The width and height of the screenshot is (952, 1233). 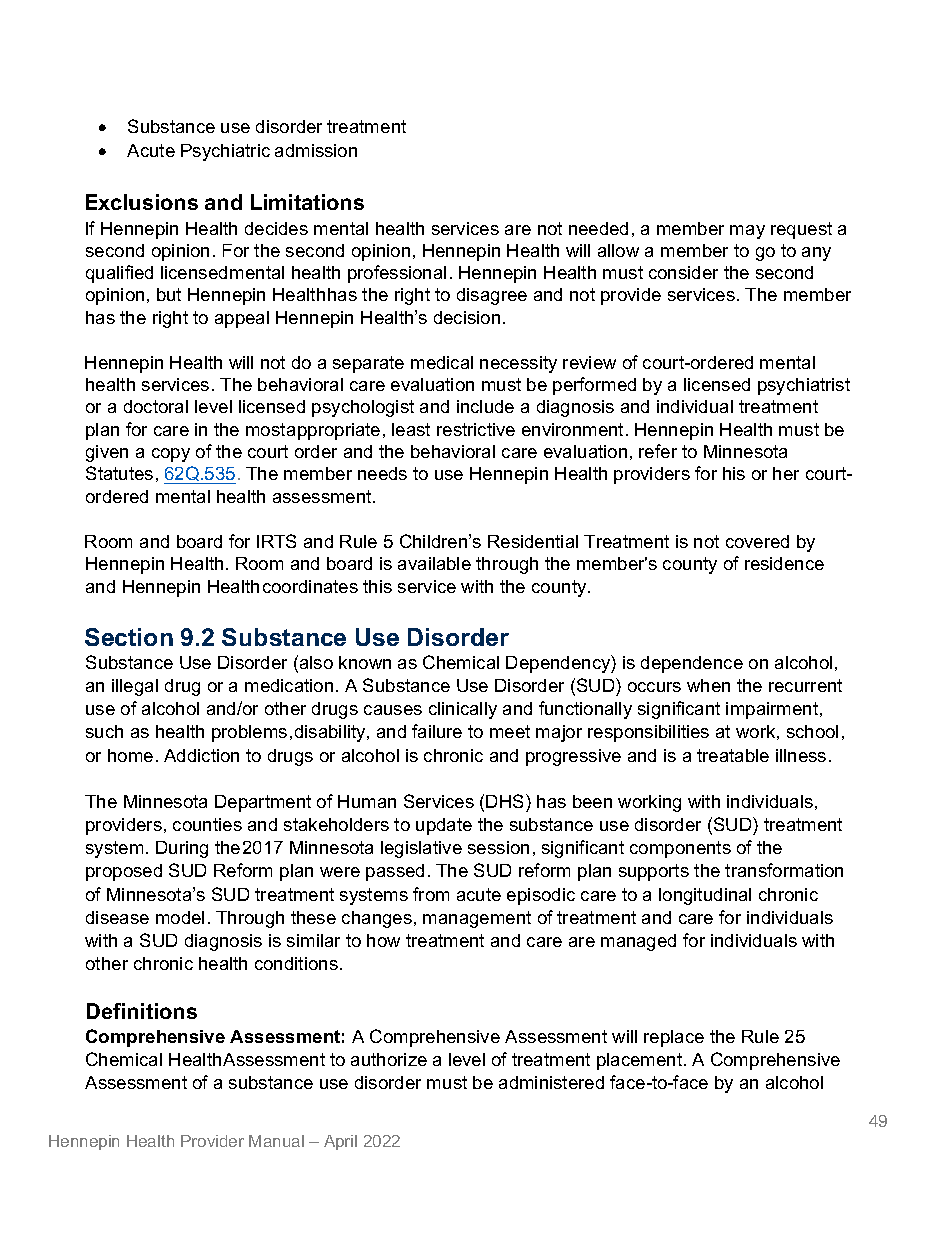 What do you see at coordinates (225, 152) in the screenshot?
I see `Psychiatric` at bounding box center [225, 152].
